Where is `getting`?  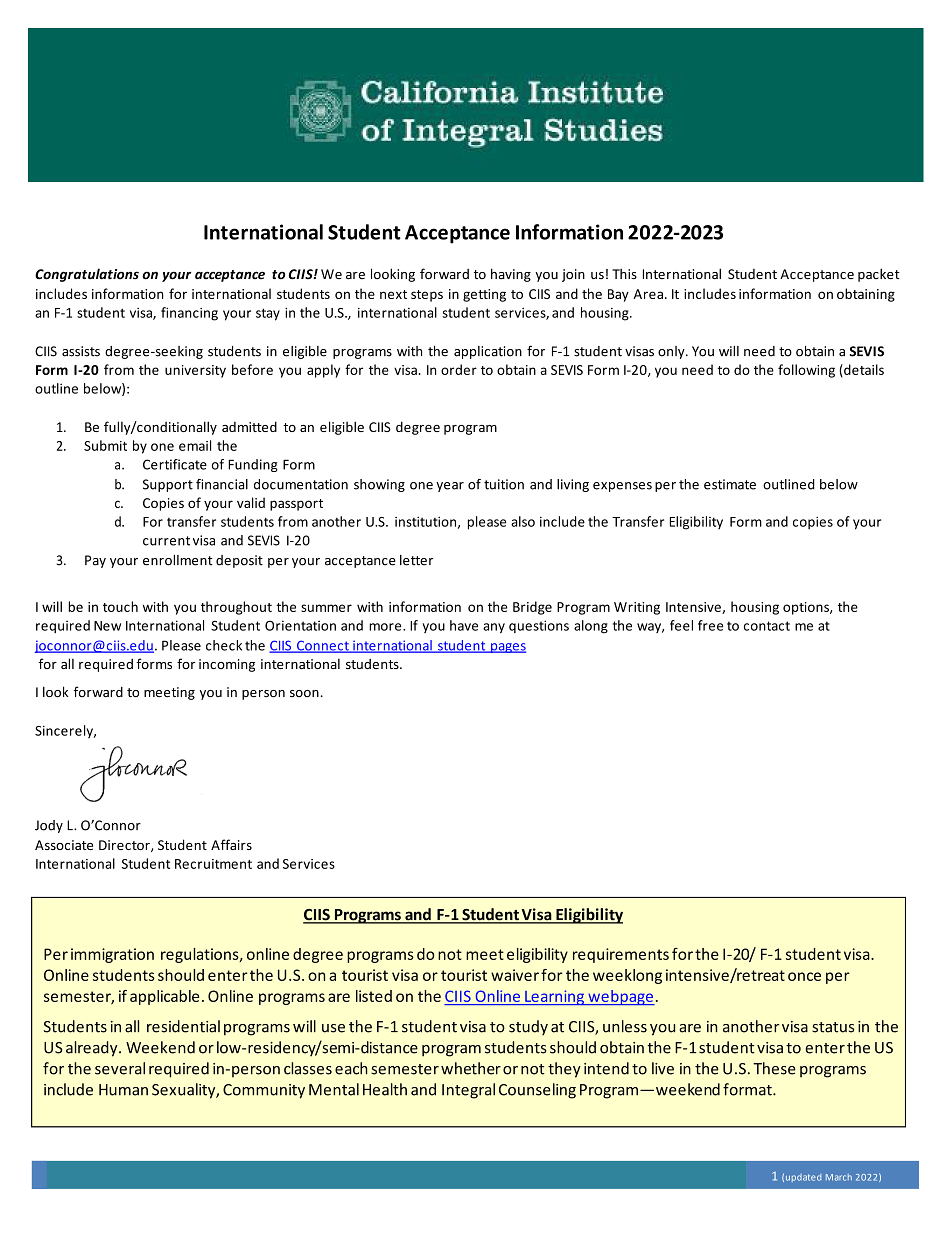
getting is located at coordinates (484, 295).
